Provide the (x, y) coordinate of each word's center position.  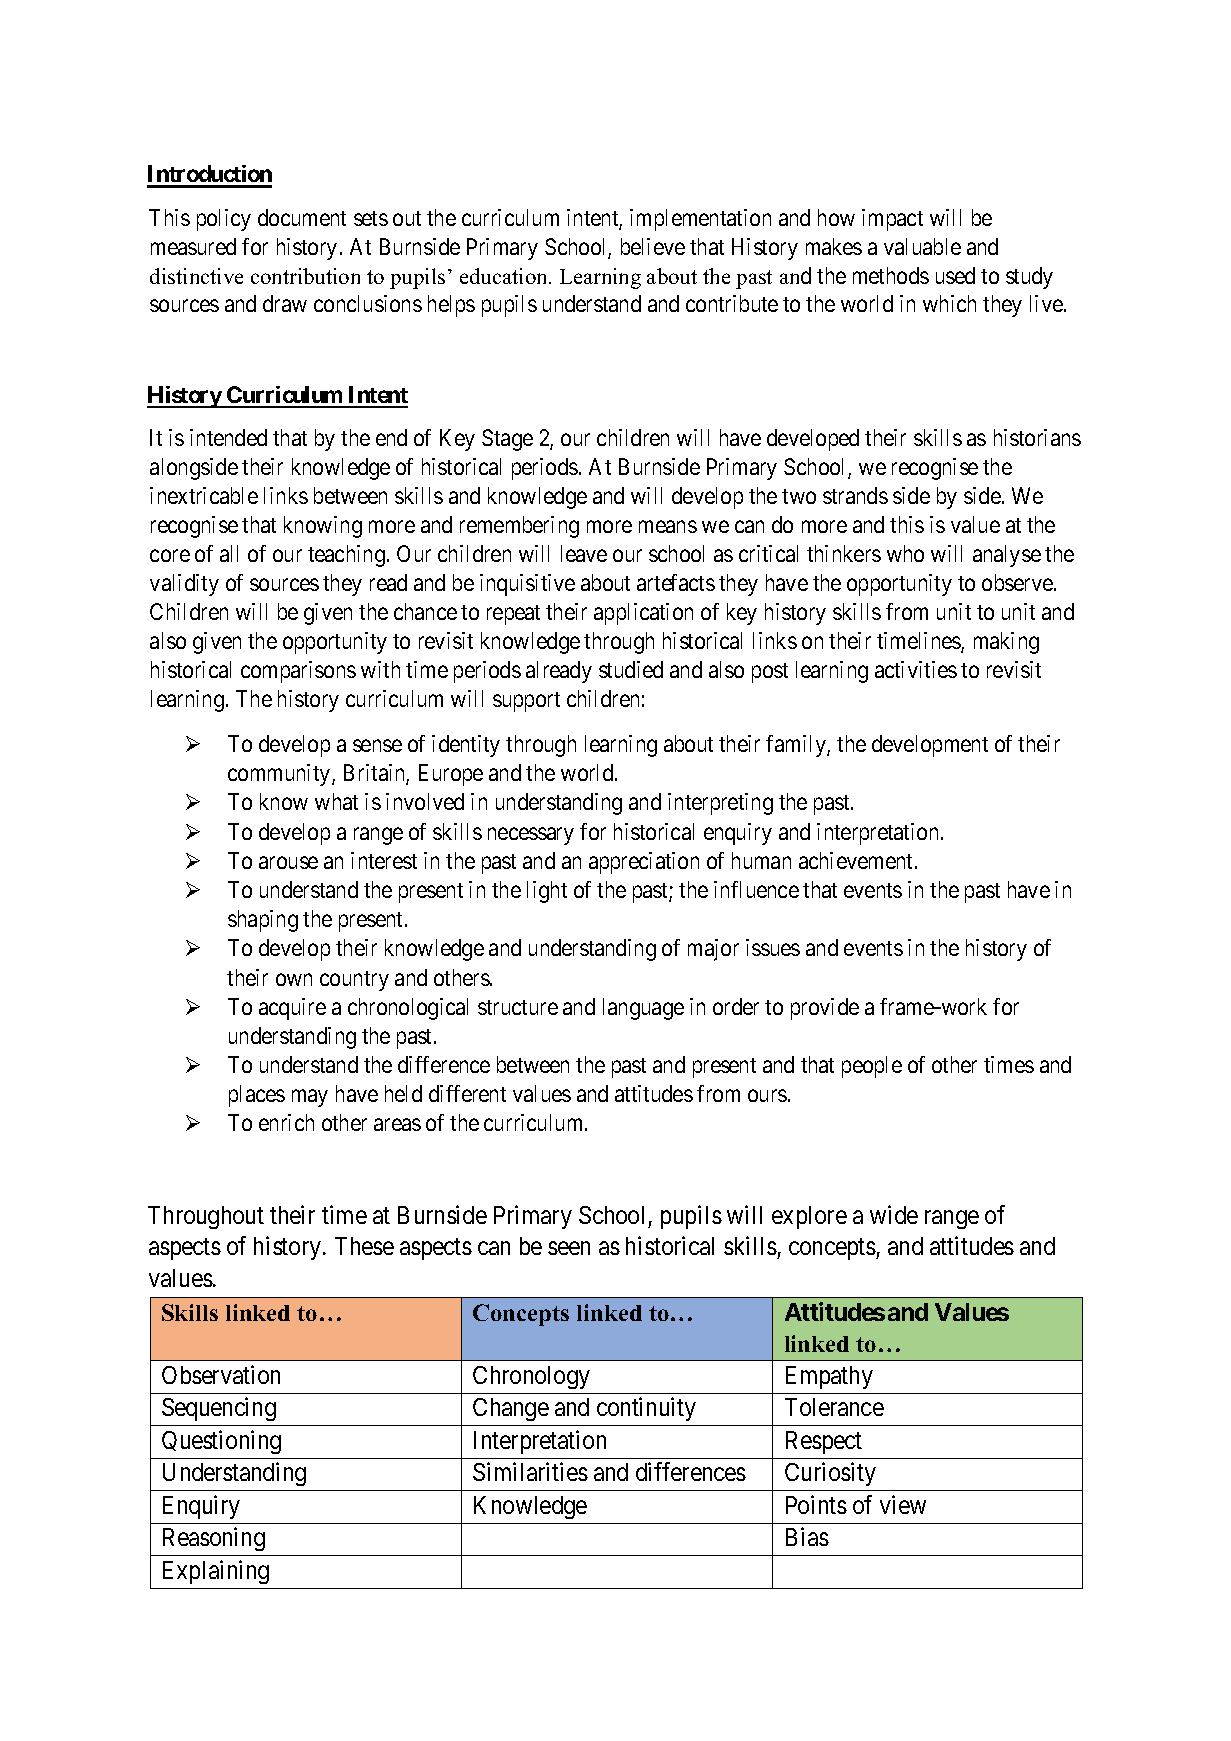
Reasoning (214, 1539)
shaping (263, 921)
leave (584, 553)
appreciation (644, 863)
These (364, 1246)
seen (569, 1248)
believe (653, 246)
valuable (922, 246)
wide (894, 1214)
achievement (857, 860)
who (905, 553)
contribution (305, 276)
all (229, 553)
